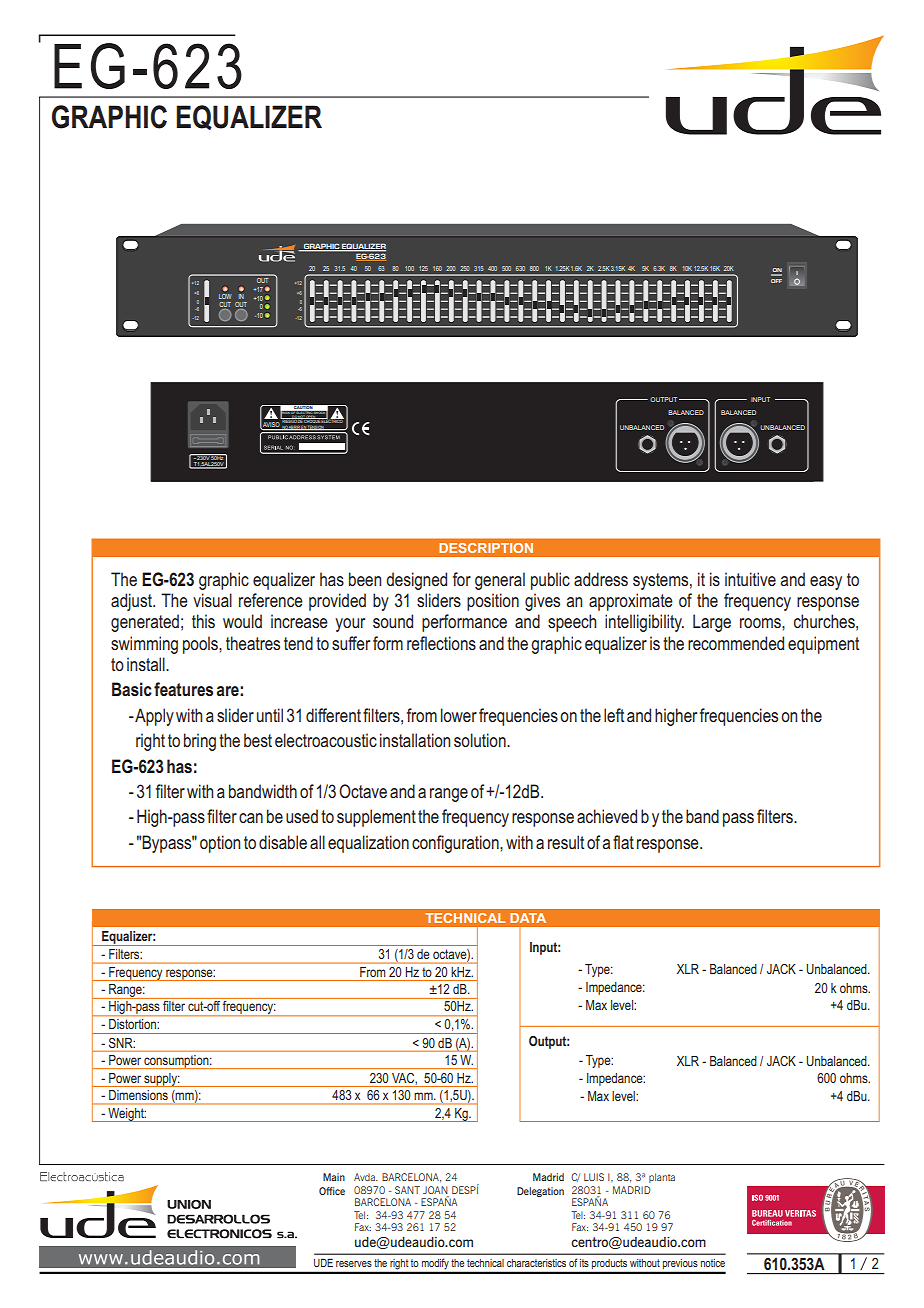  Describe the element at coordinates (623, 842) in the document. I see `flat` at that location.
